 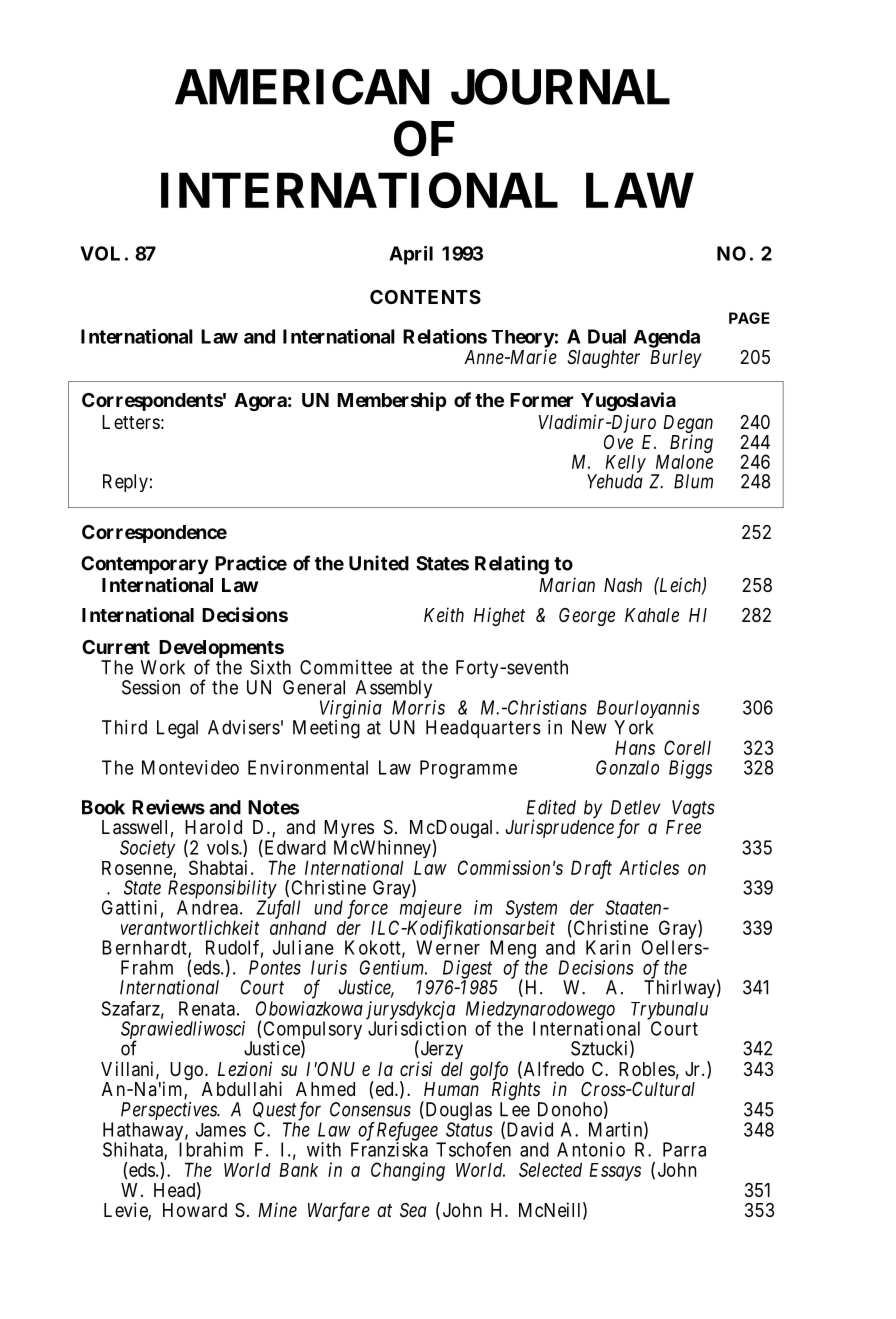 What do you see at coordinates (131, 422) in the screenshot?
I see `Letters` at bounding box center [131, 422].
